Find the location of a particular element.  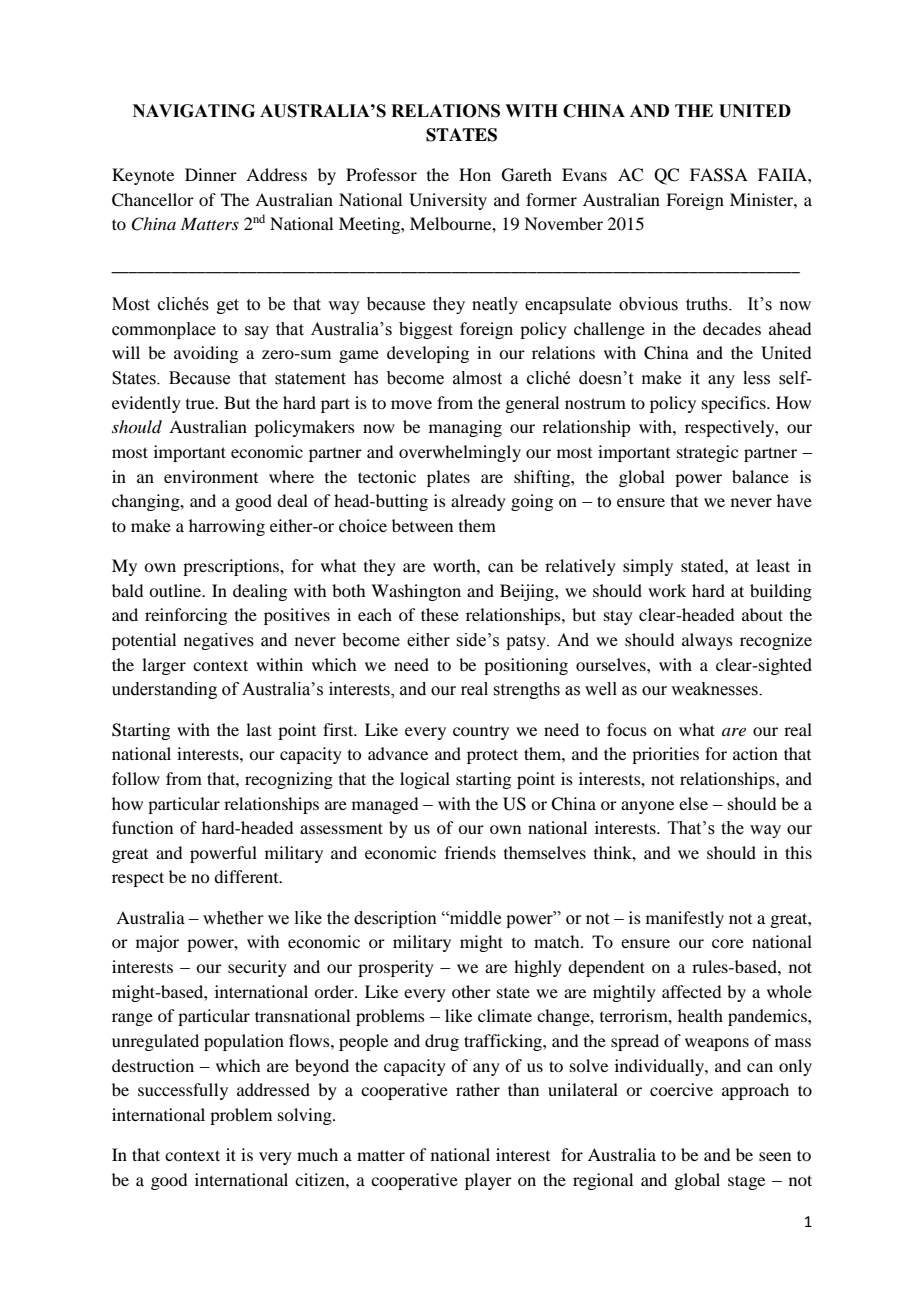

Dinner is located at coordinates (211, 174).
